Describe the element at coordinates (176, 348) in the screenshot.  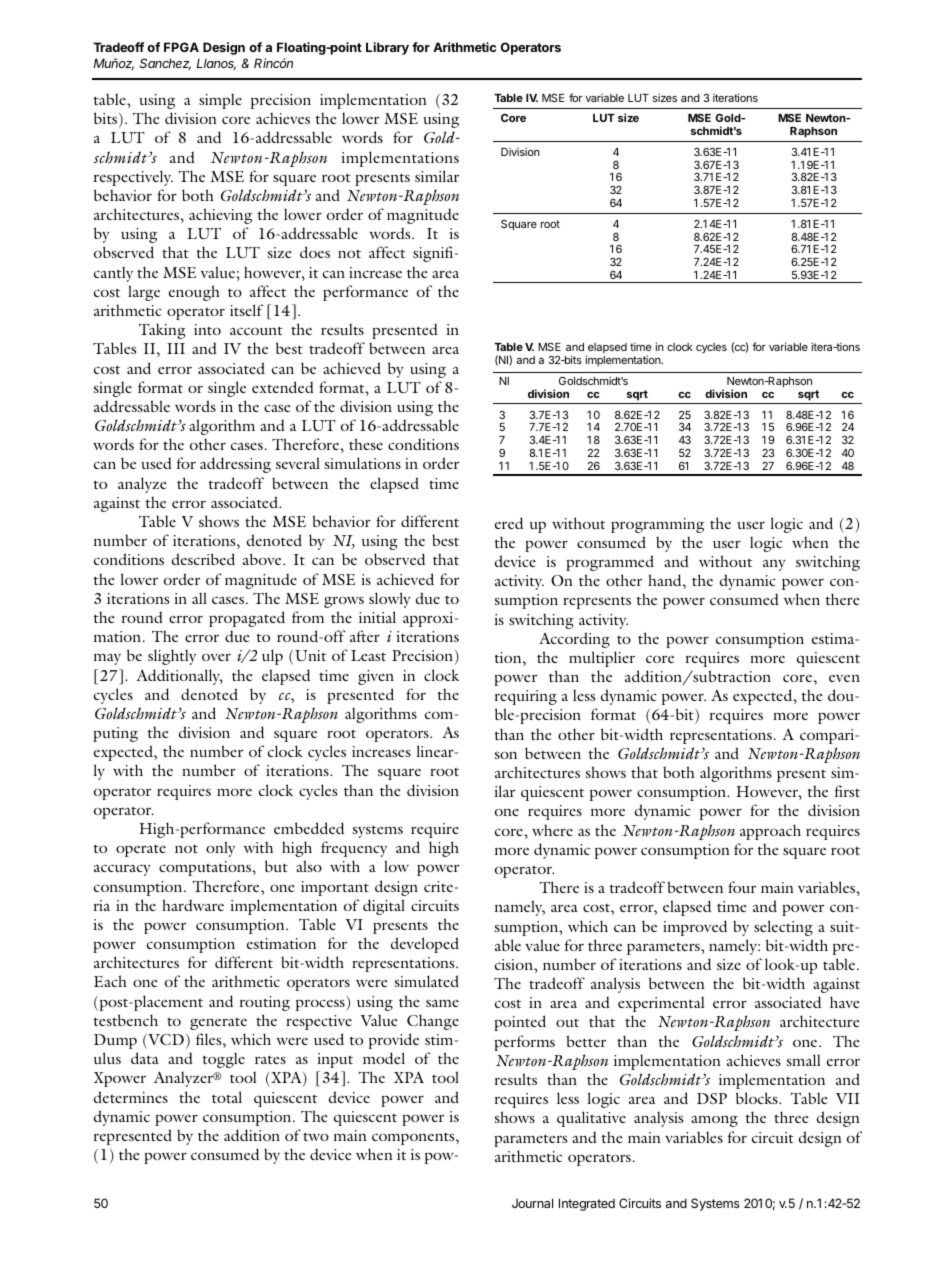
I see `III` at that location.
